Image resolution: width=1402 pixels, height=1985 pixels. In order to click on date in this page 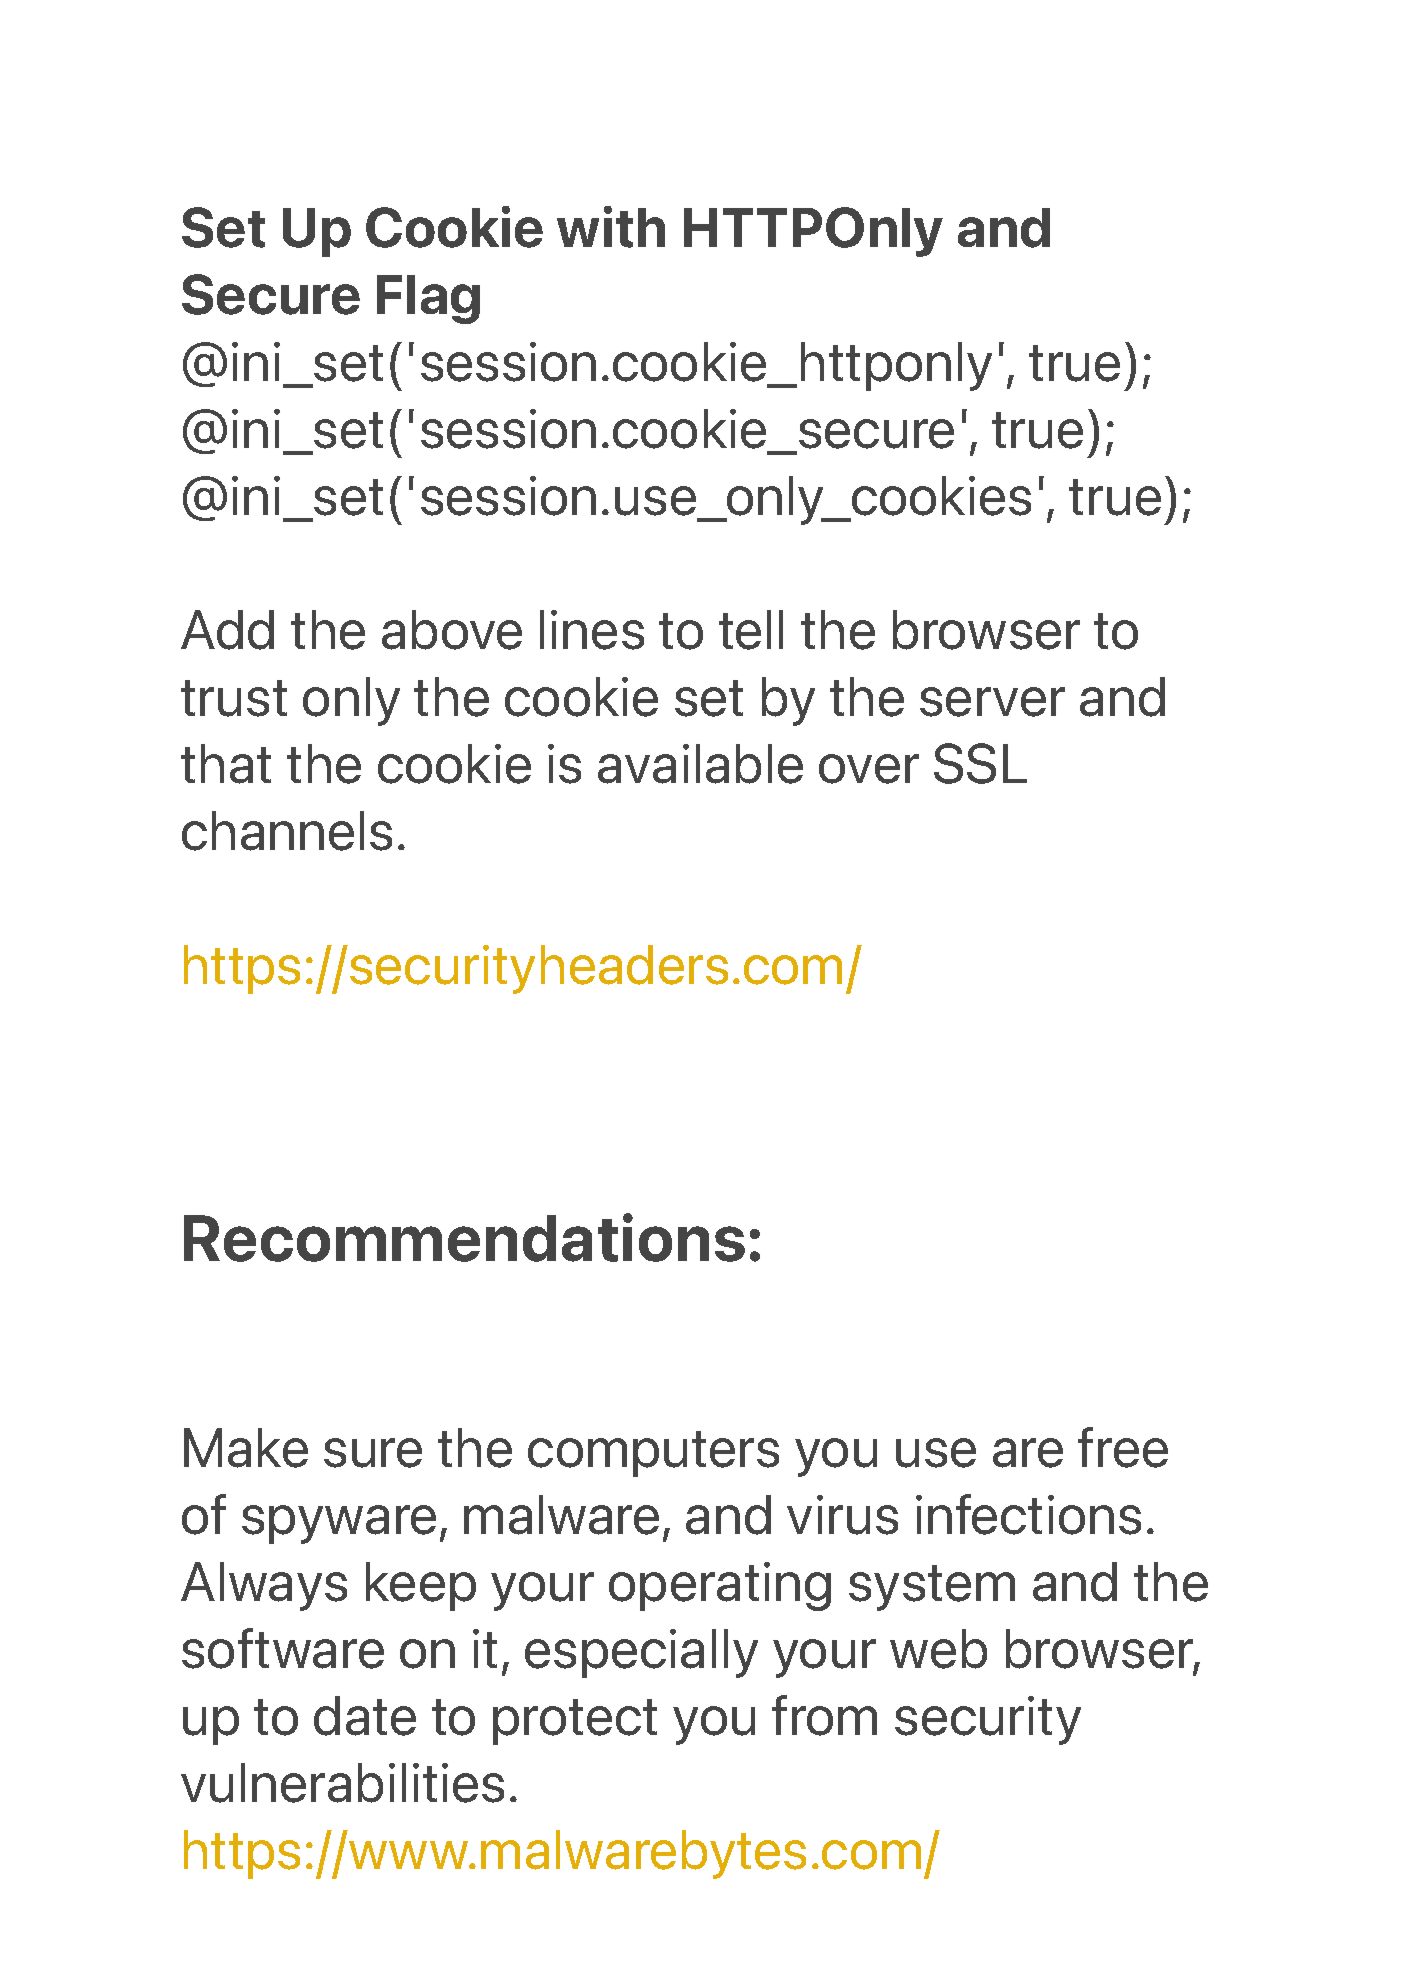, I will do `click(365, 1716)`.
